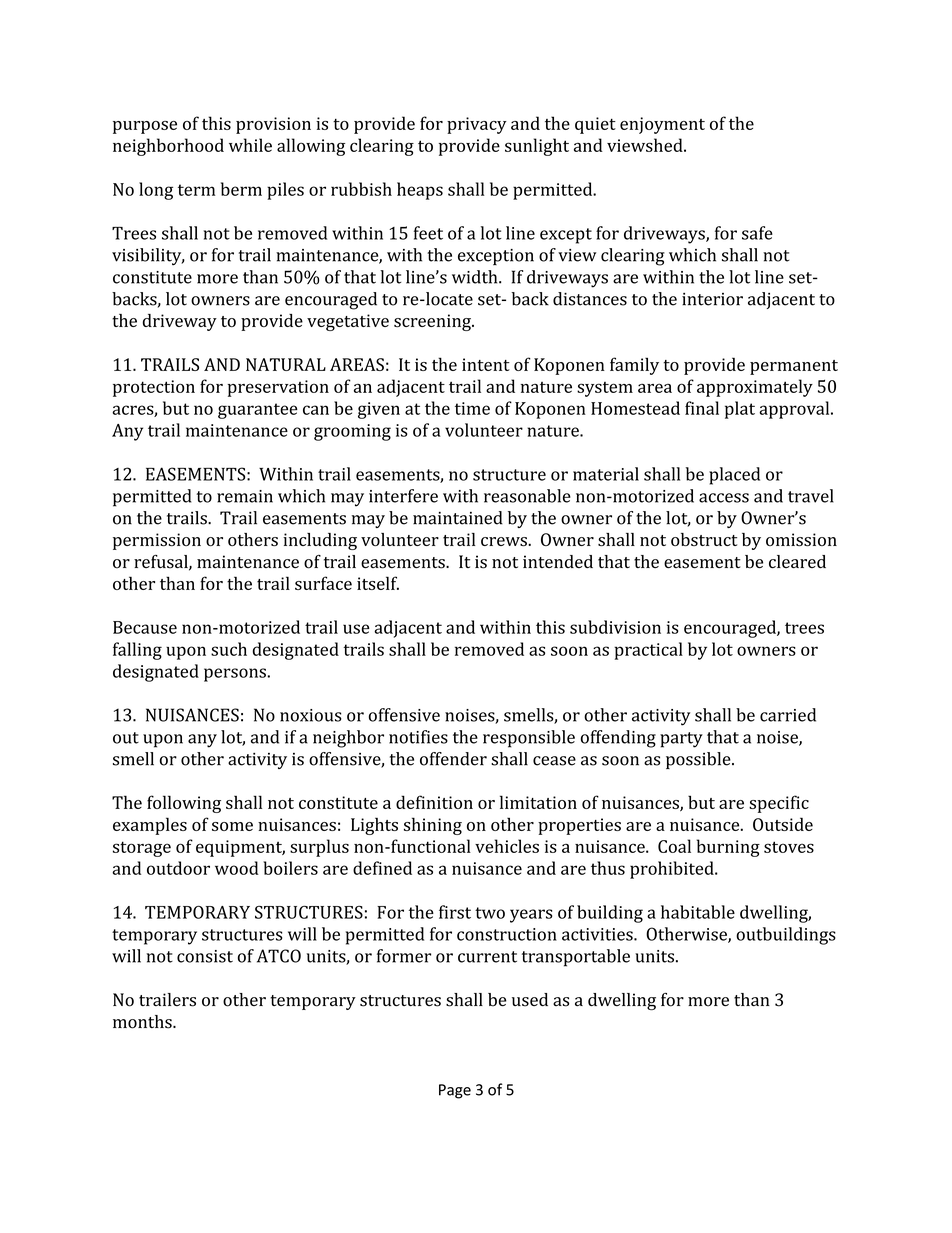  Describe the element at coordinates (477, 125) in the screenshot. I see `privacy` at that location.
